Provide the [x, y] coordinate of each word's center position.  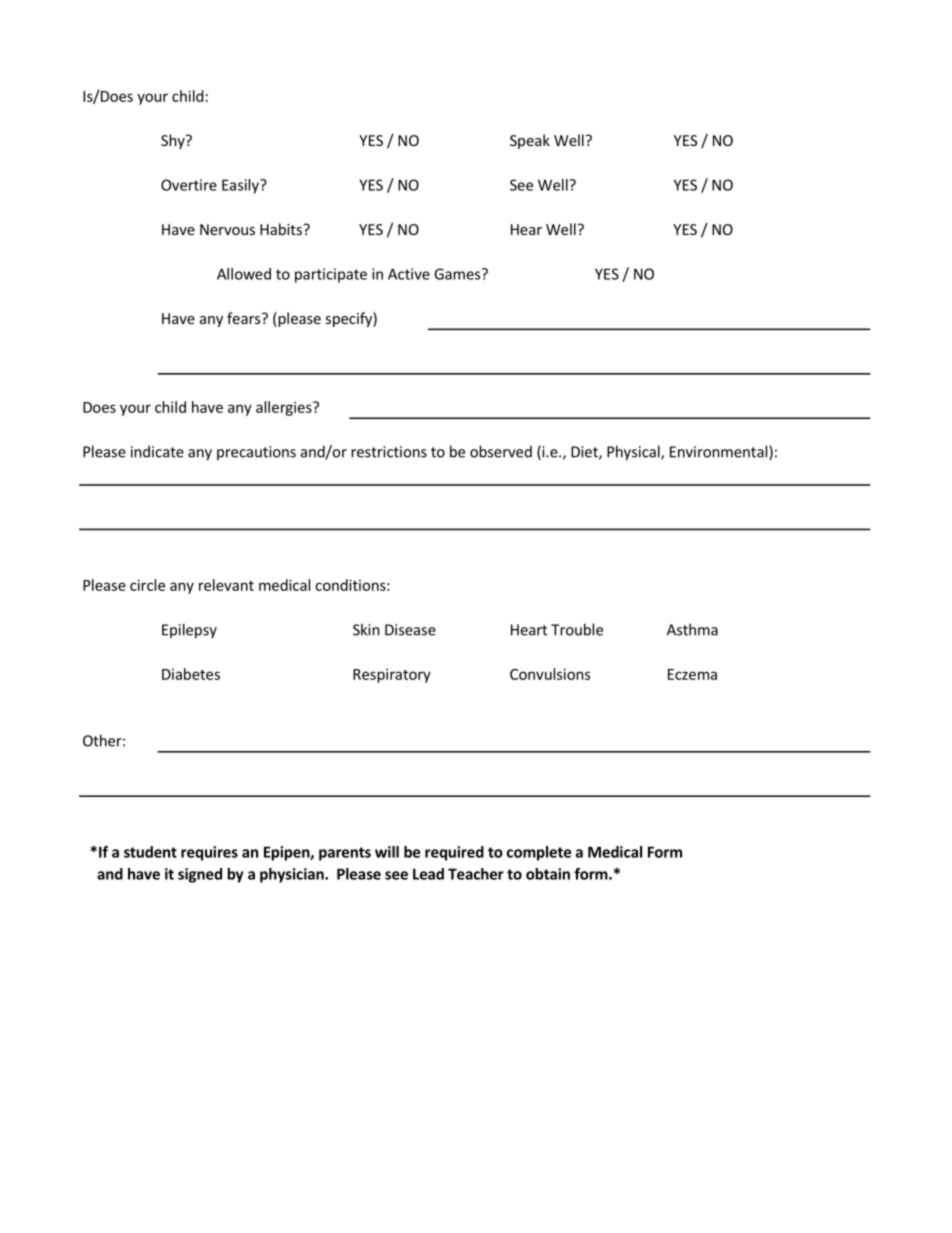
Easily [241, 186]
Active [409, 274]
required [454, 853]
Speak [530, 141]
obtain [548, 874]
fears [245, 318]
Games [458, 274]
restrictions [389, 452]
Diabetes [191, 674]
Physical [634, 453]
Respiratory [392, 675]
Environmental [720, 452]
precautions [256, 453]
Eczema [692, 674]
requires [209, 853]
